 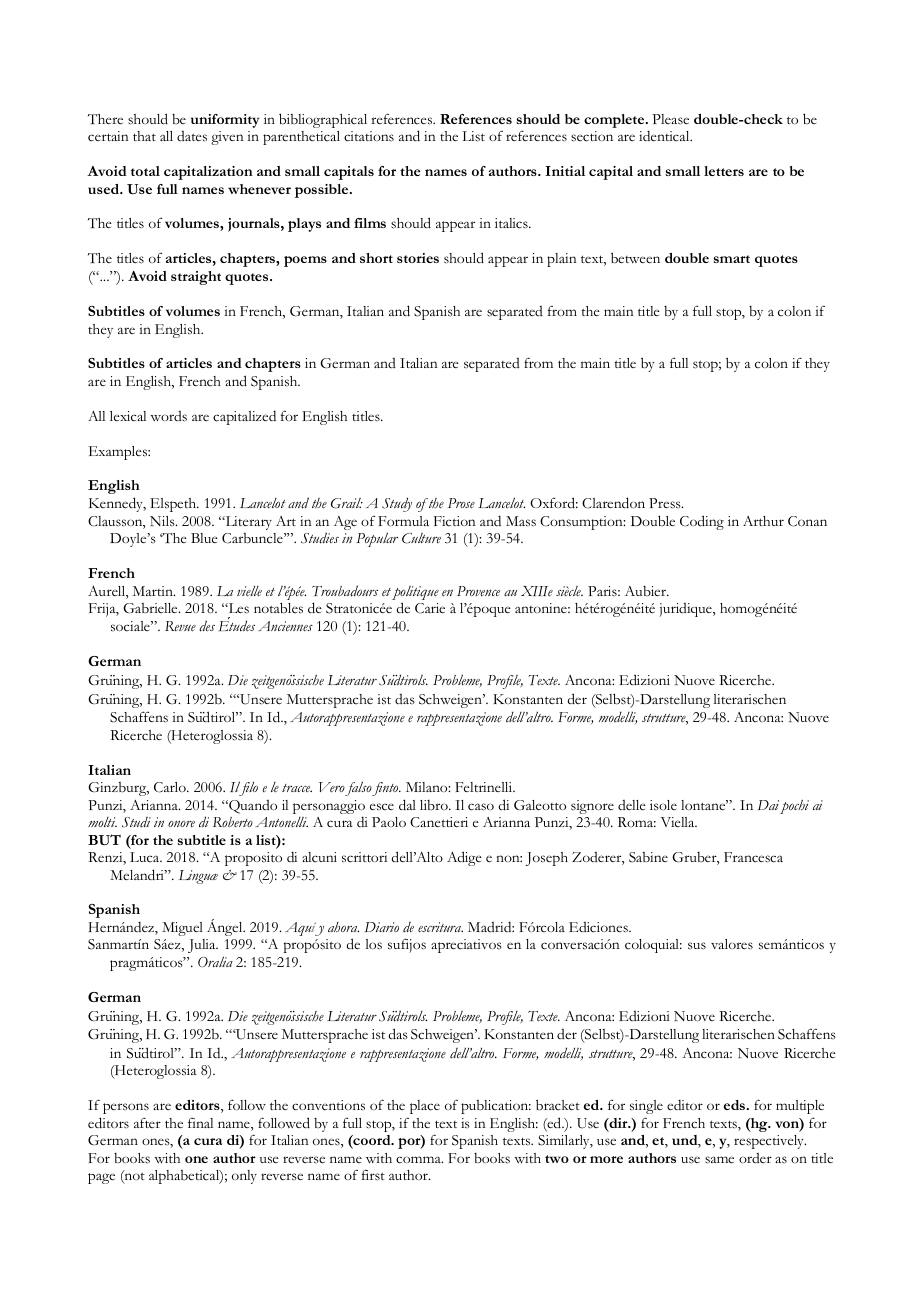 What do you see at coordinates (435, 805) in the document?
I see `libro` at bounding box center [435, 805].
